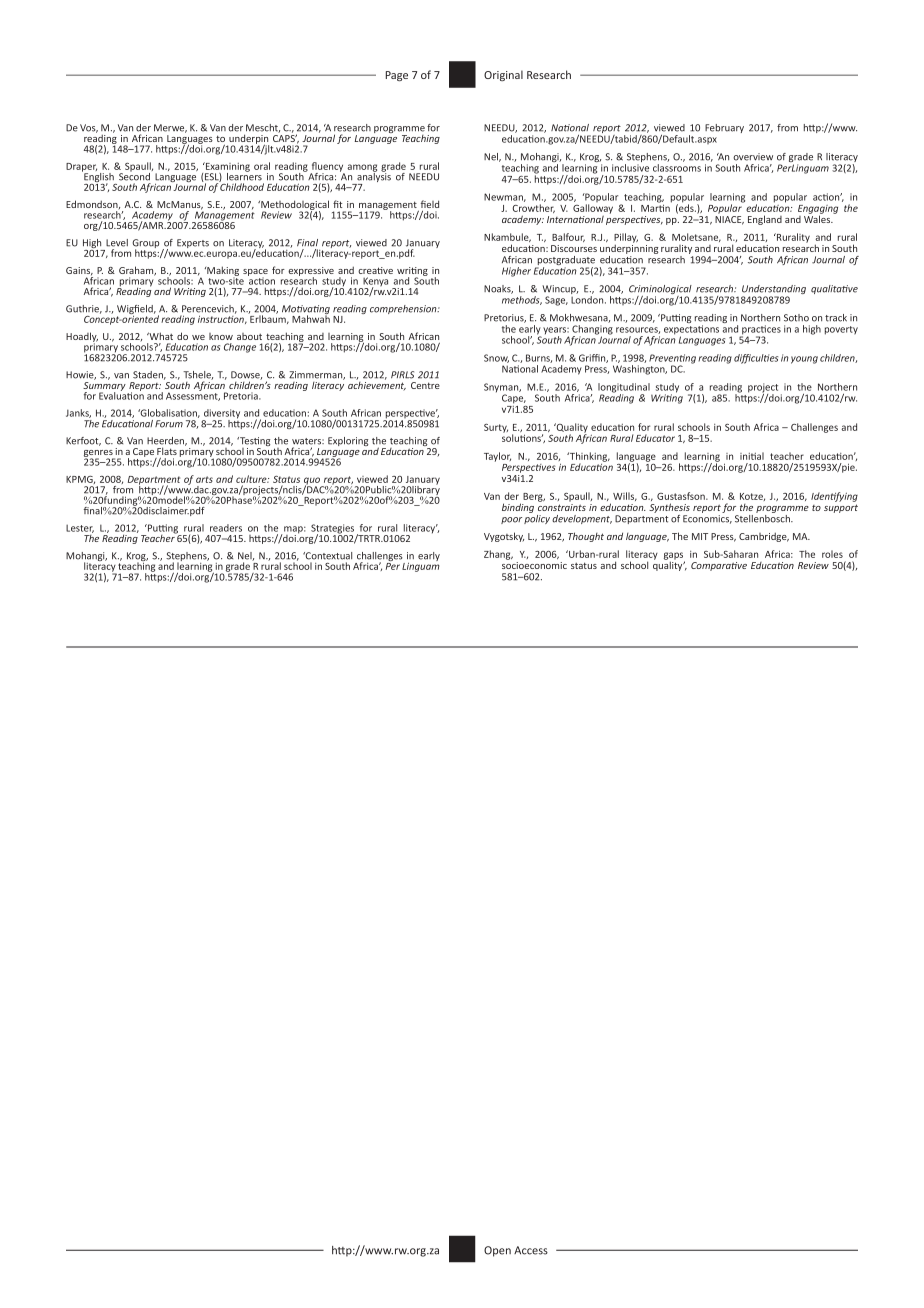  Describe the element at coordinates (724, 128) in the page. I see `February` at that location.
